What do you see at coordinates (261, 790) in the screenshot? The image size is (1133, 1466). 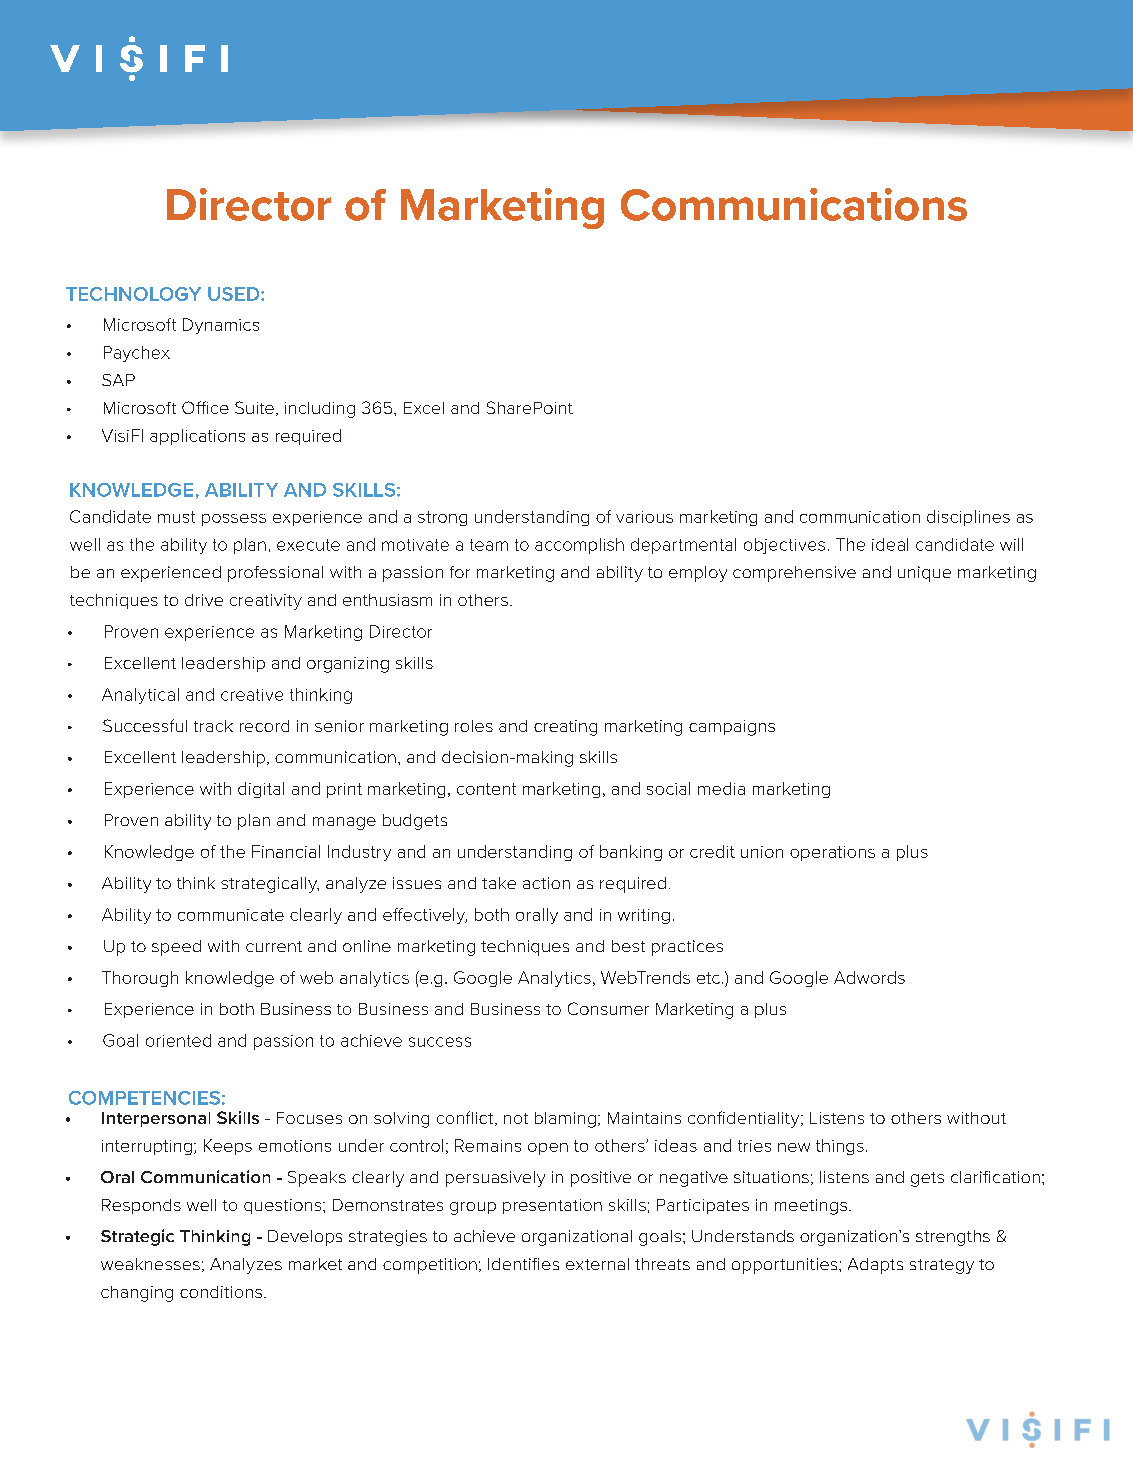 I see `digital` at bounding box center [261, 790].
